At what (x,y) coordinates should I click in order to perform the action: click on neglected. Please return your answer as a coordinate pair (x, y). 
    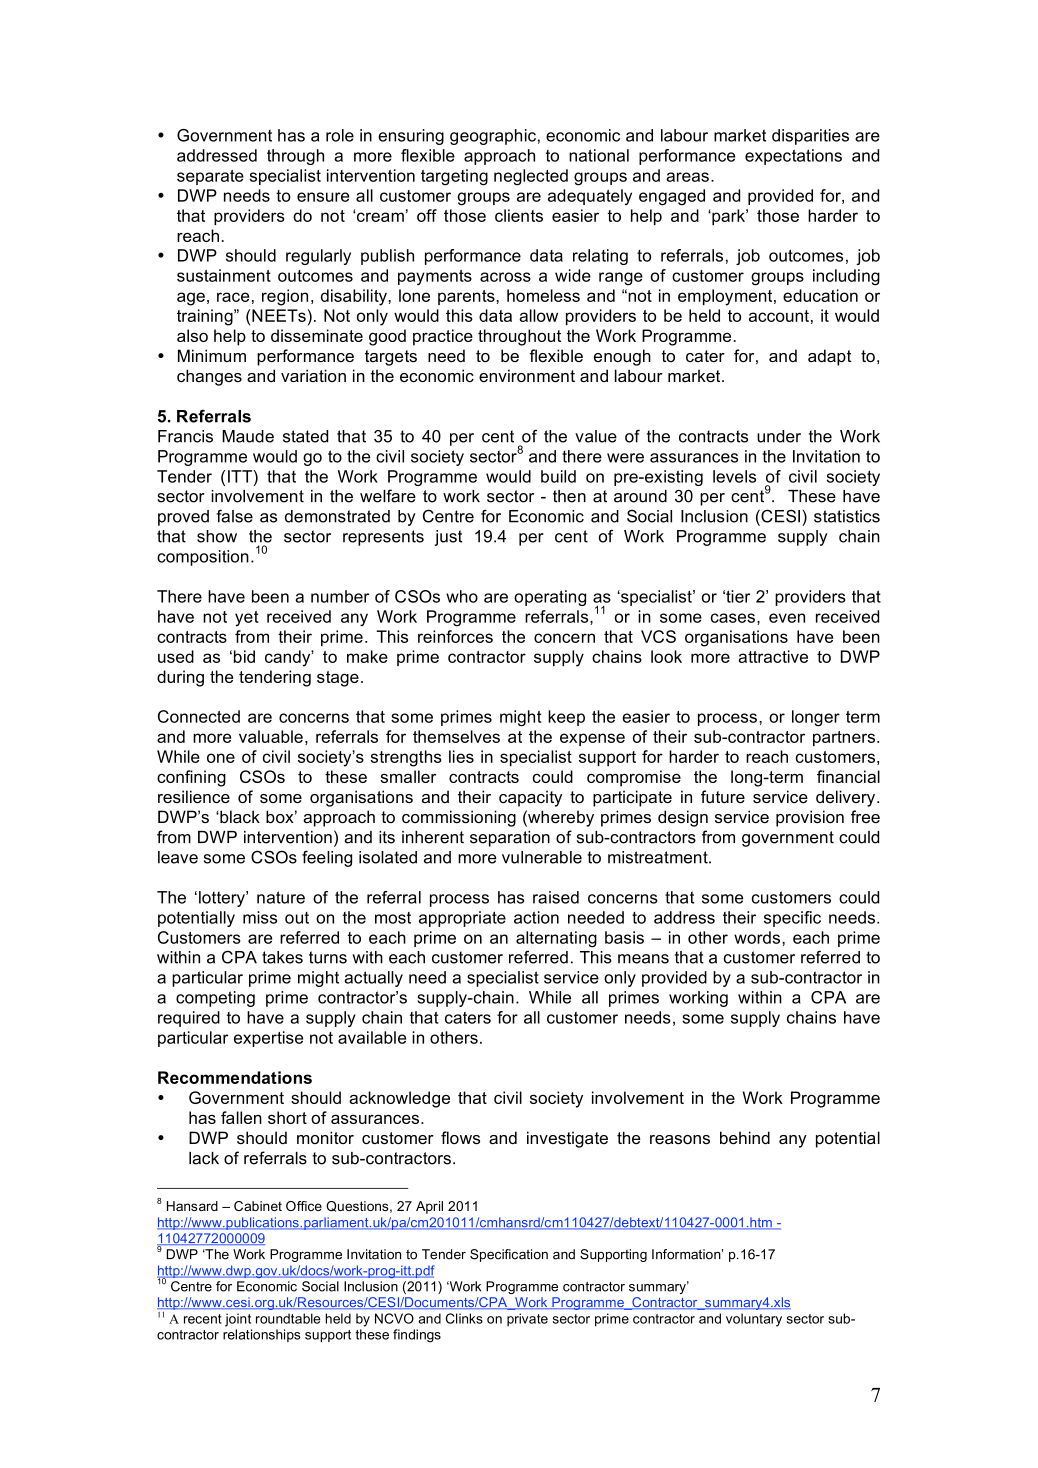
    Looking at the image, I should click on (531, 177).
